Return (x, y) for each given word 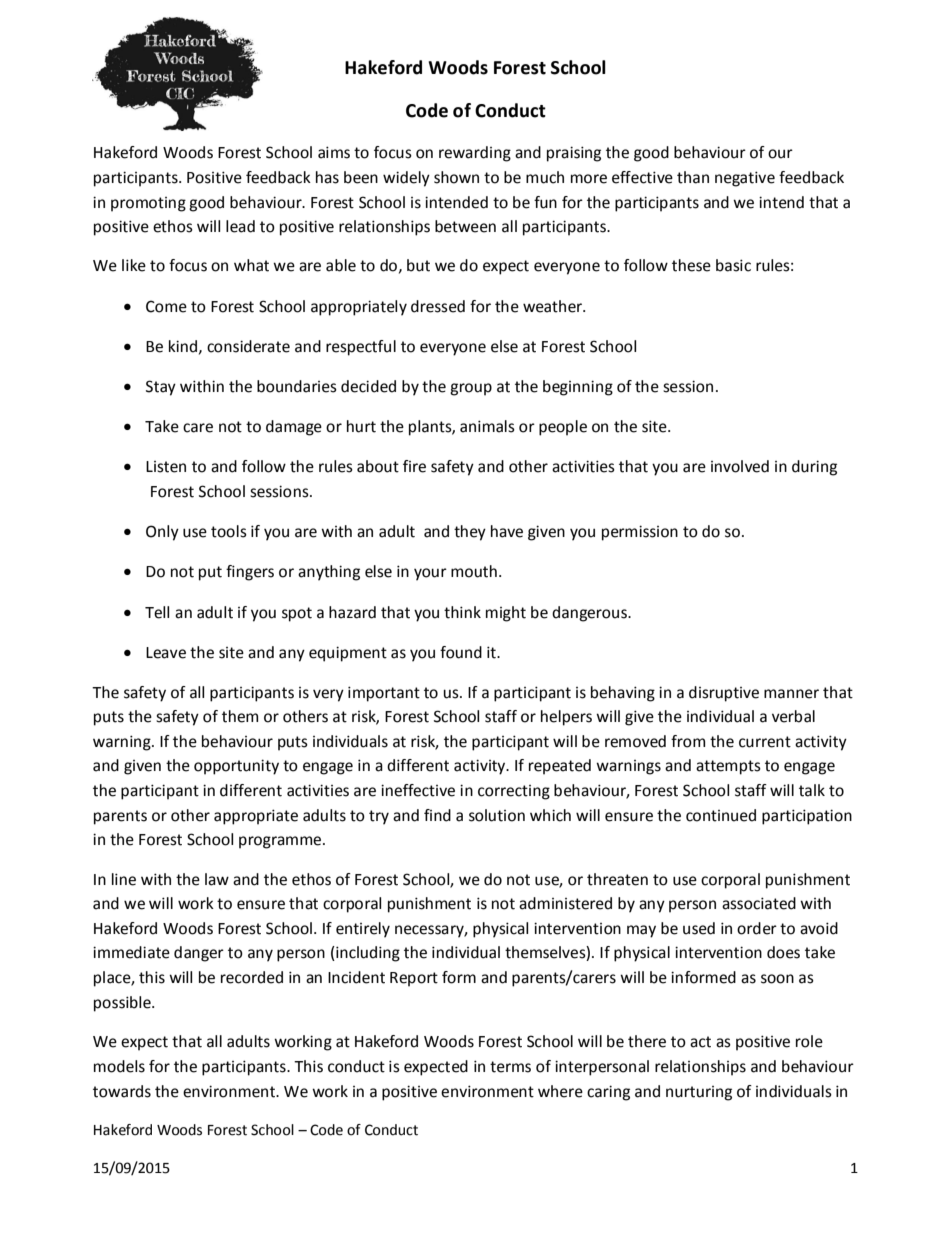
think (462, 612)
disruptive (724, 694)
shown (456, 177)
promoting (148, 204)
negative (745, 179)
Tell (157, 612)
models (119, 1066)
